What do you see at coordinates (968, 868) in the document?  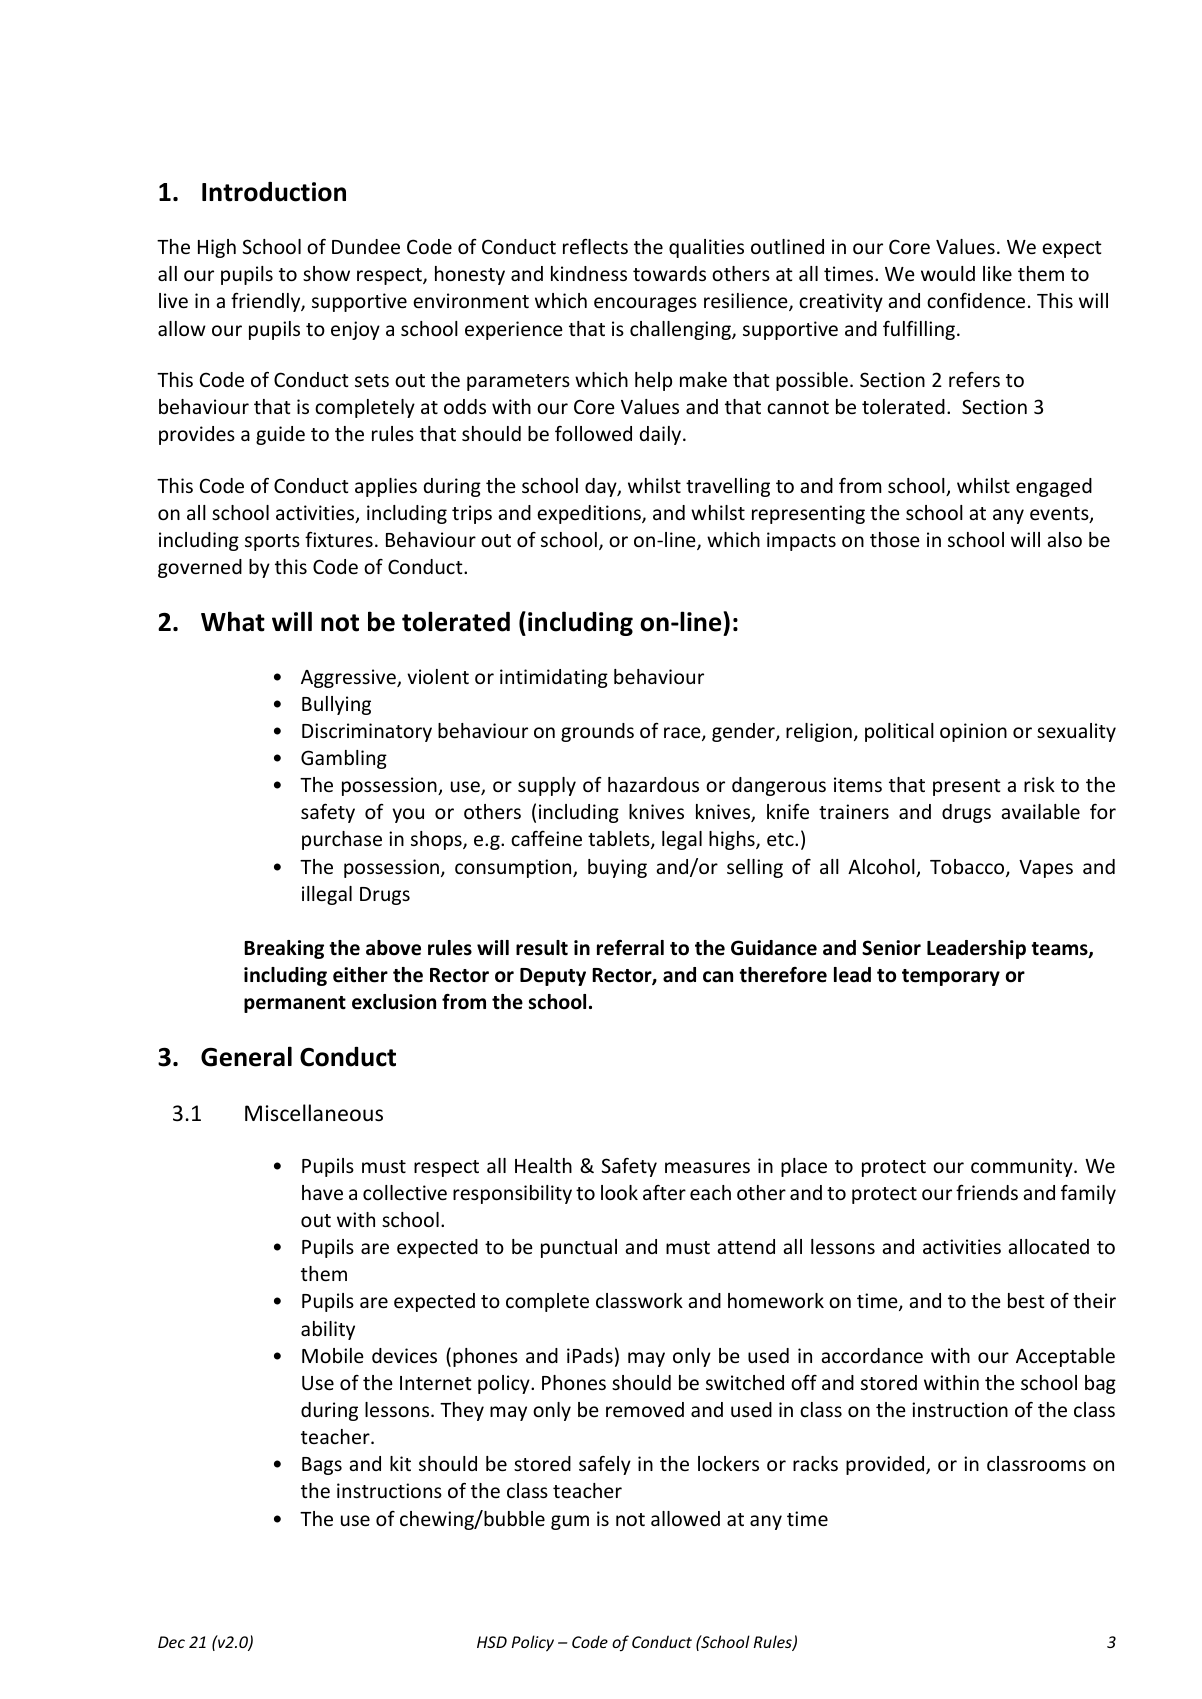 I see `Tobacco` at bounding box center [968, 868].
